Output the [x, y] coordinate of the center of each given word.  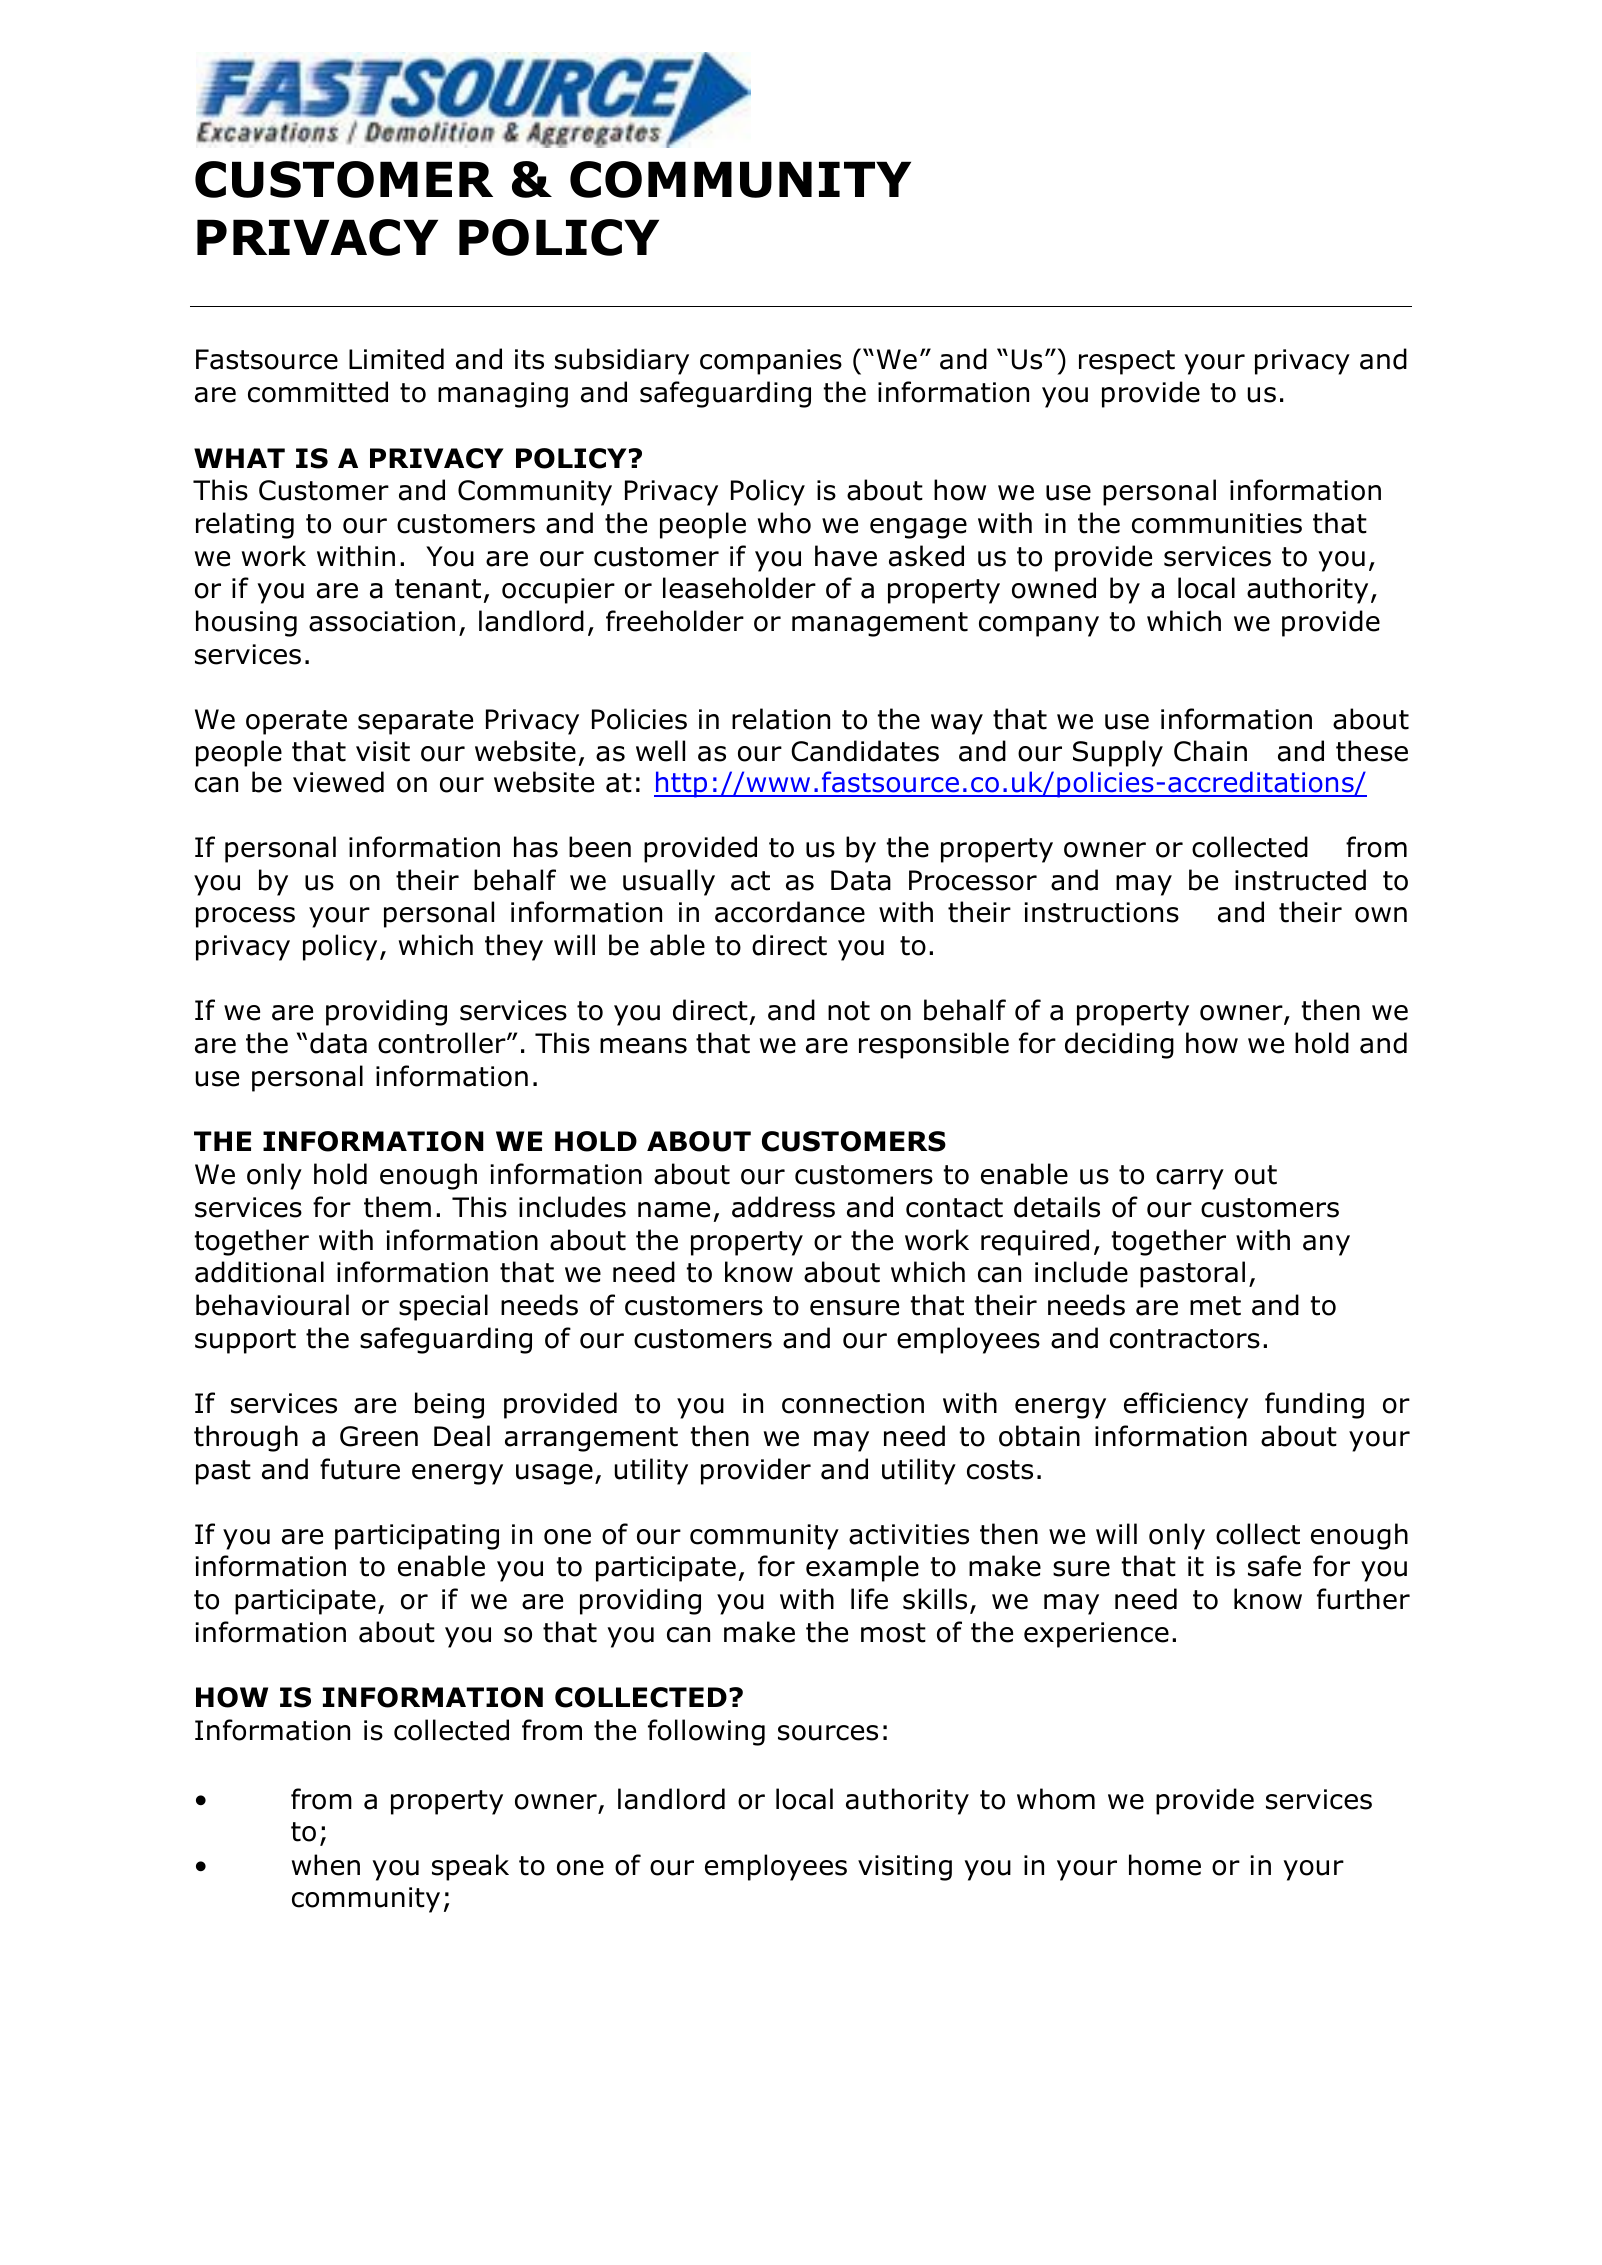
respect [1127, 362]
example [862, 1568]
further [1363, 1599]
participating [417, 1537]
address [783, 1207]
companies [771, 362]
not [849, 1011]
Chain [1210, 751]
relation [781, 719]
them [397, 1207]
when [326, 1865]
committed [318, 392]
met [1215, 1306]
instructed [1300, 880]
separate [415, 722]
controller [443, 1043]
